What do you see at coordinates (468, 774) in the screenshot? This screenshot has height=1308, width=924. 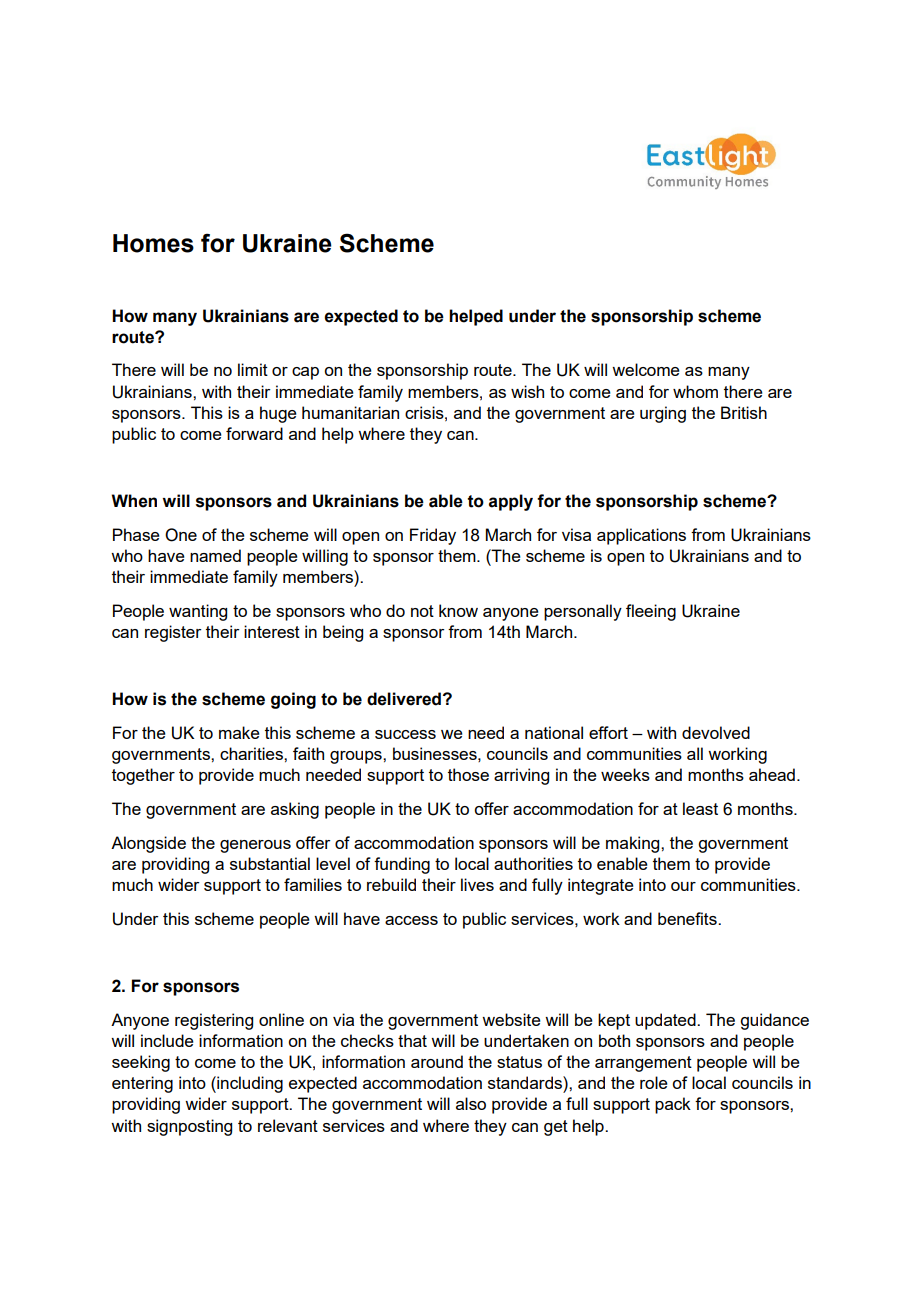 I see `those` at bounding box center [468, 774].
